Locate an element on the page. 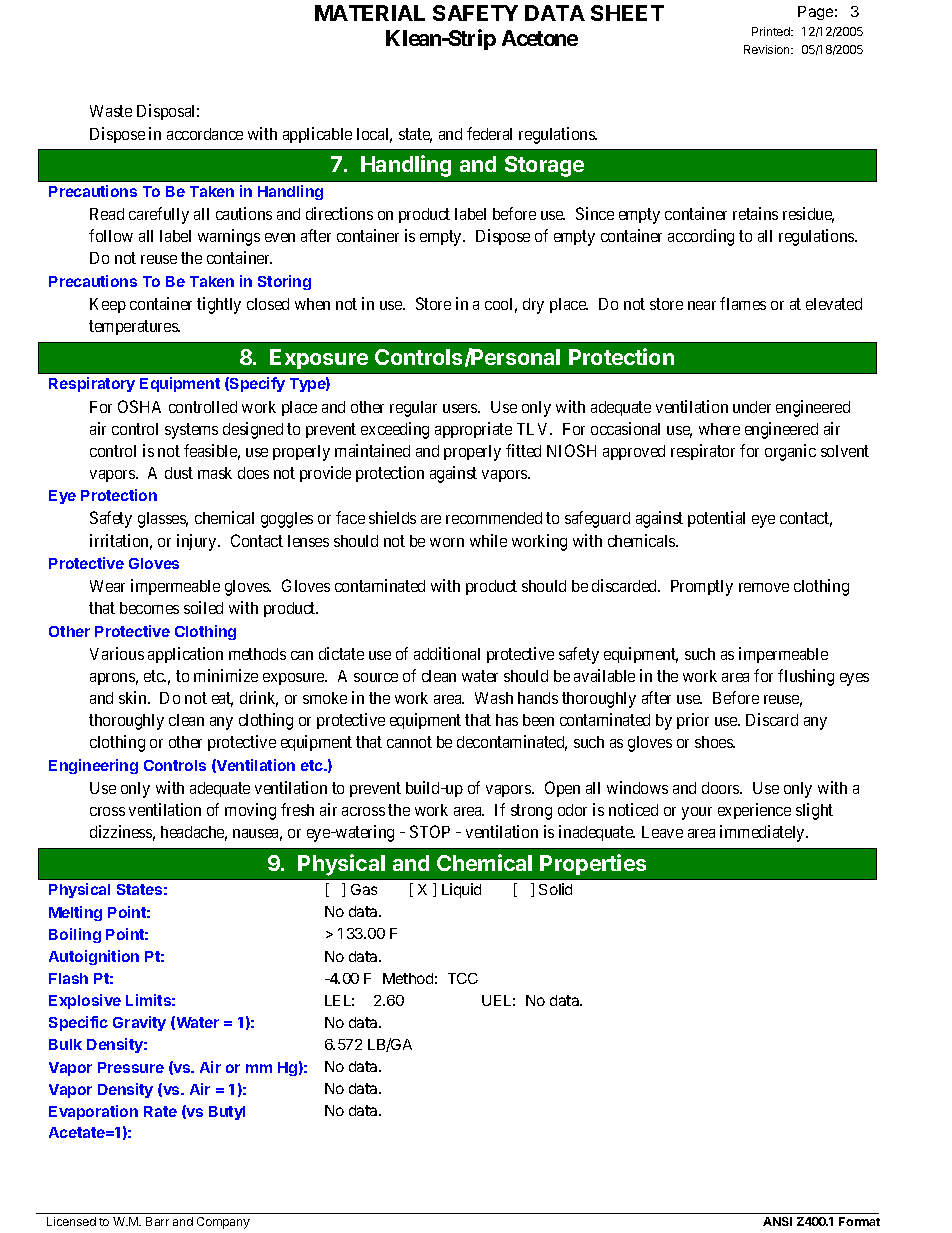  Barr is located at coordinates (157, 1221).
